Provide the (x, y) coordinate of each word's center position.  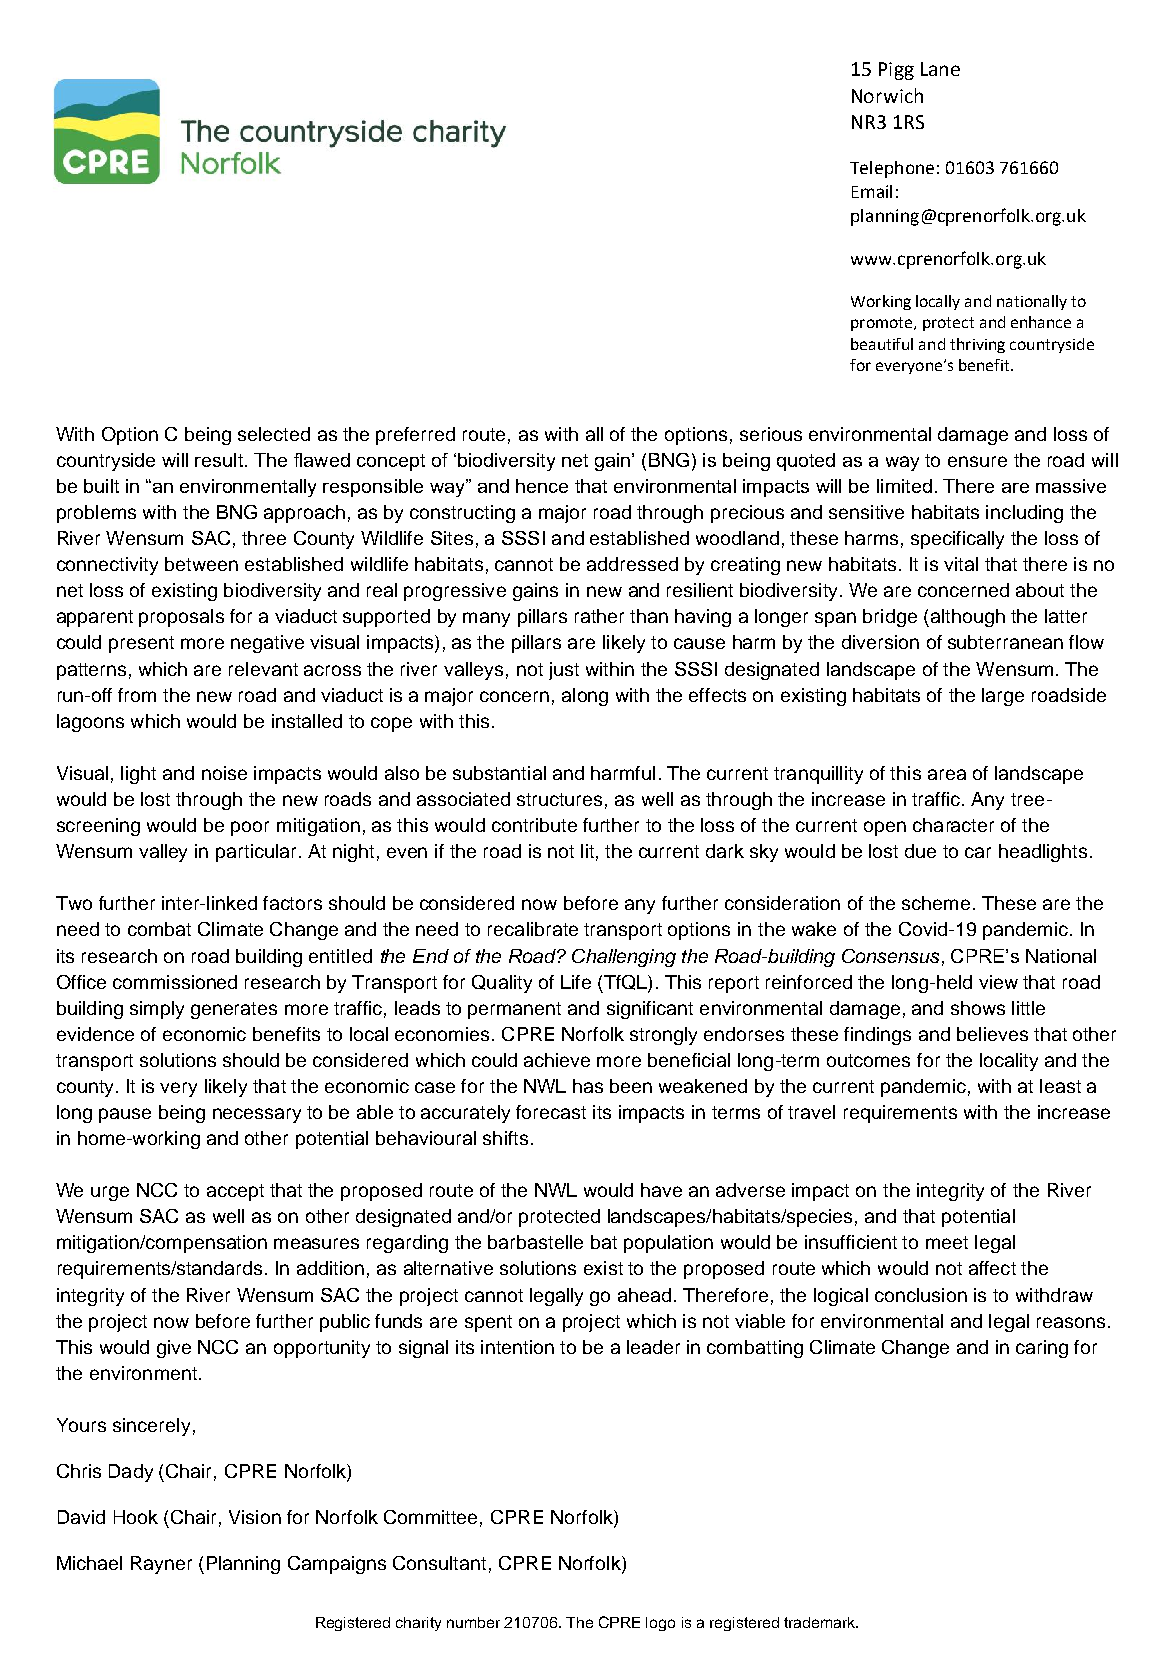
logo (660, 1624)
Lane (940, 69)
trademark (821, 1622)
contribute (534, 825)
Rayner (161, 1565)
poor (250, 828)
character (953, 825)
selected (274, 434)
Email (872, 191)
